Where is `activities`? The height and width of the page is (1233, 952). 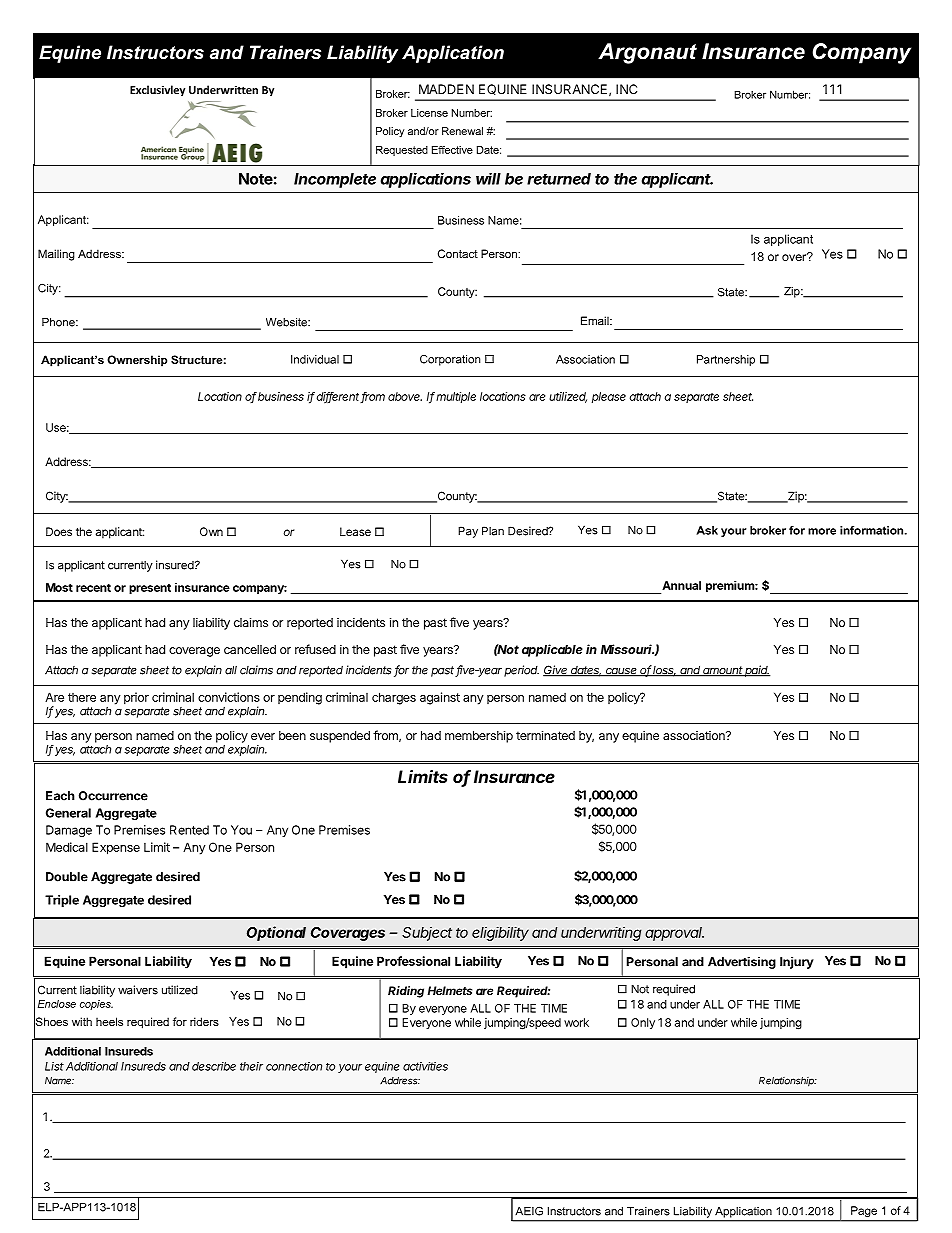
activities is located at coordinates (425, 1066).
